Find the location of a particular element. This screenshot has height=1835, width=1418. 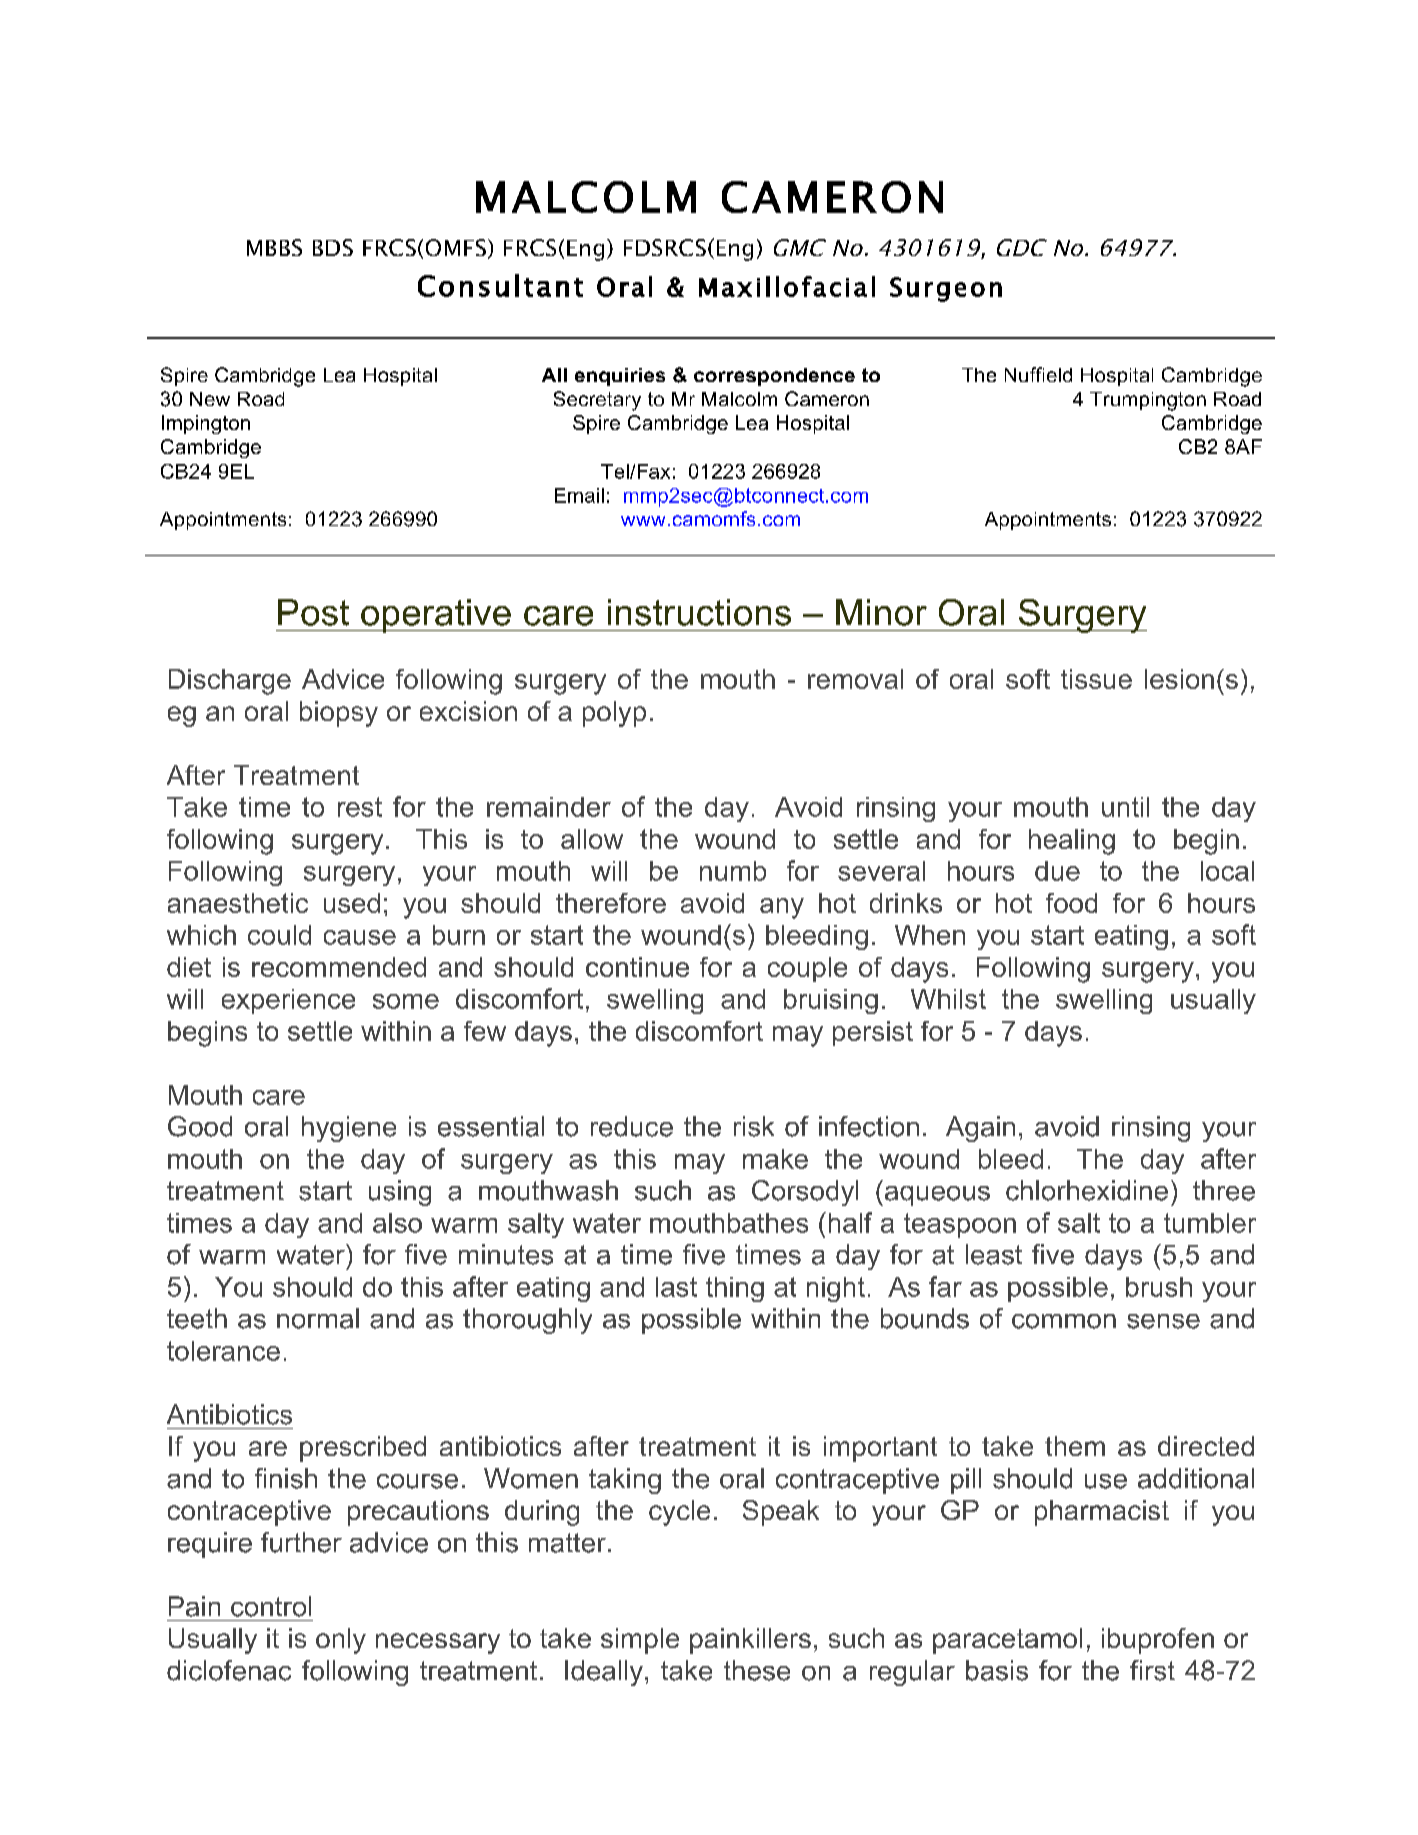

BDS is located at coordinates (333, 247).
